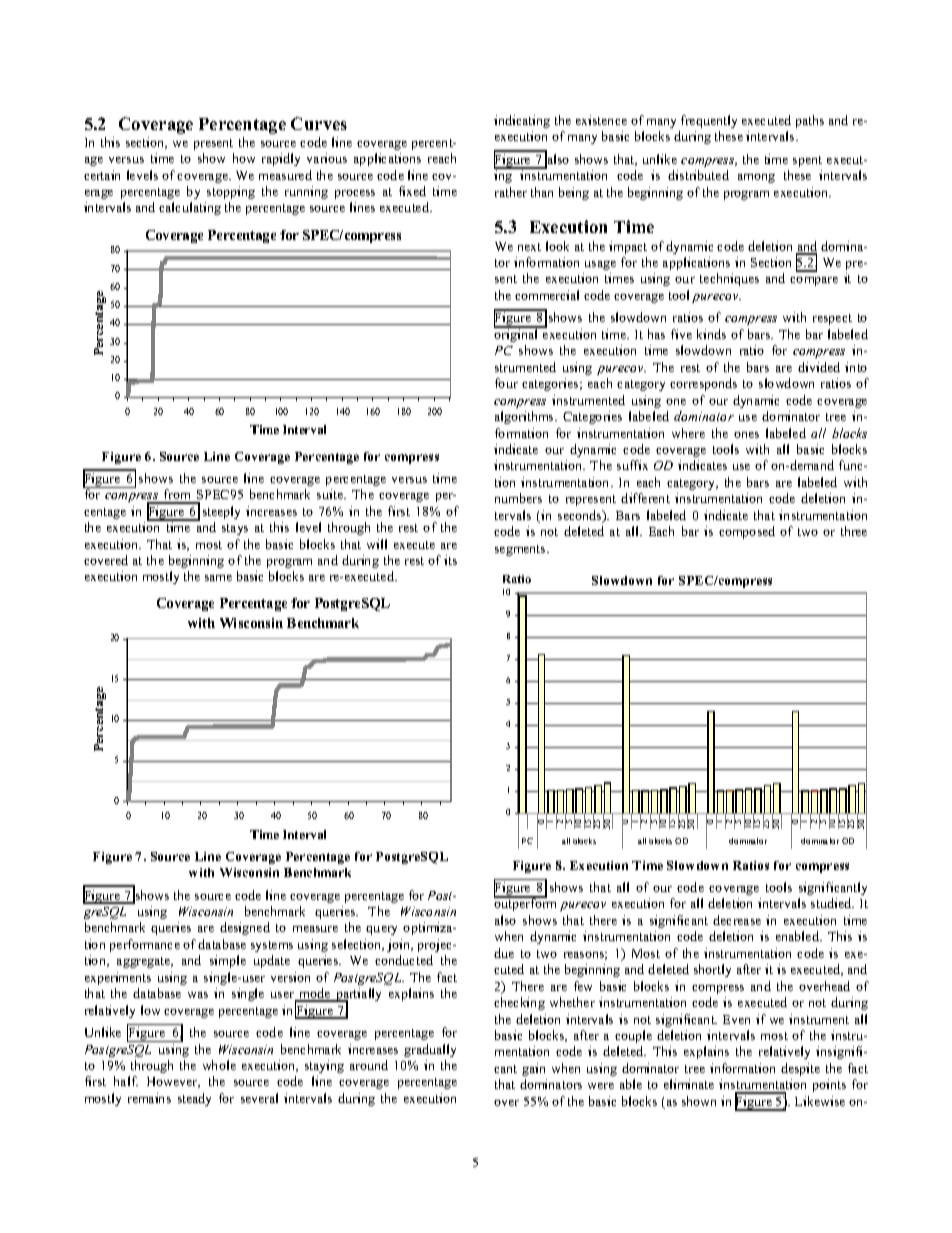 The height and width of the screenshot is (1233, 952). I want to click on its, so click(450, 560).
